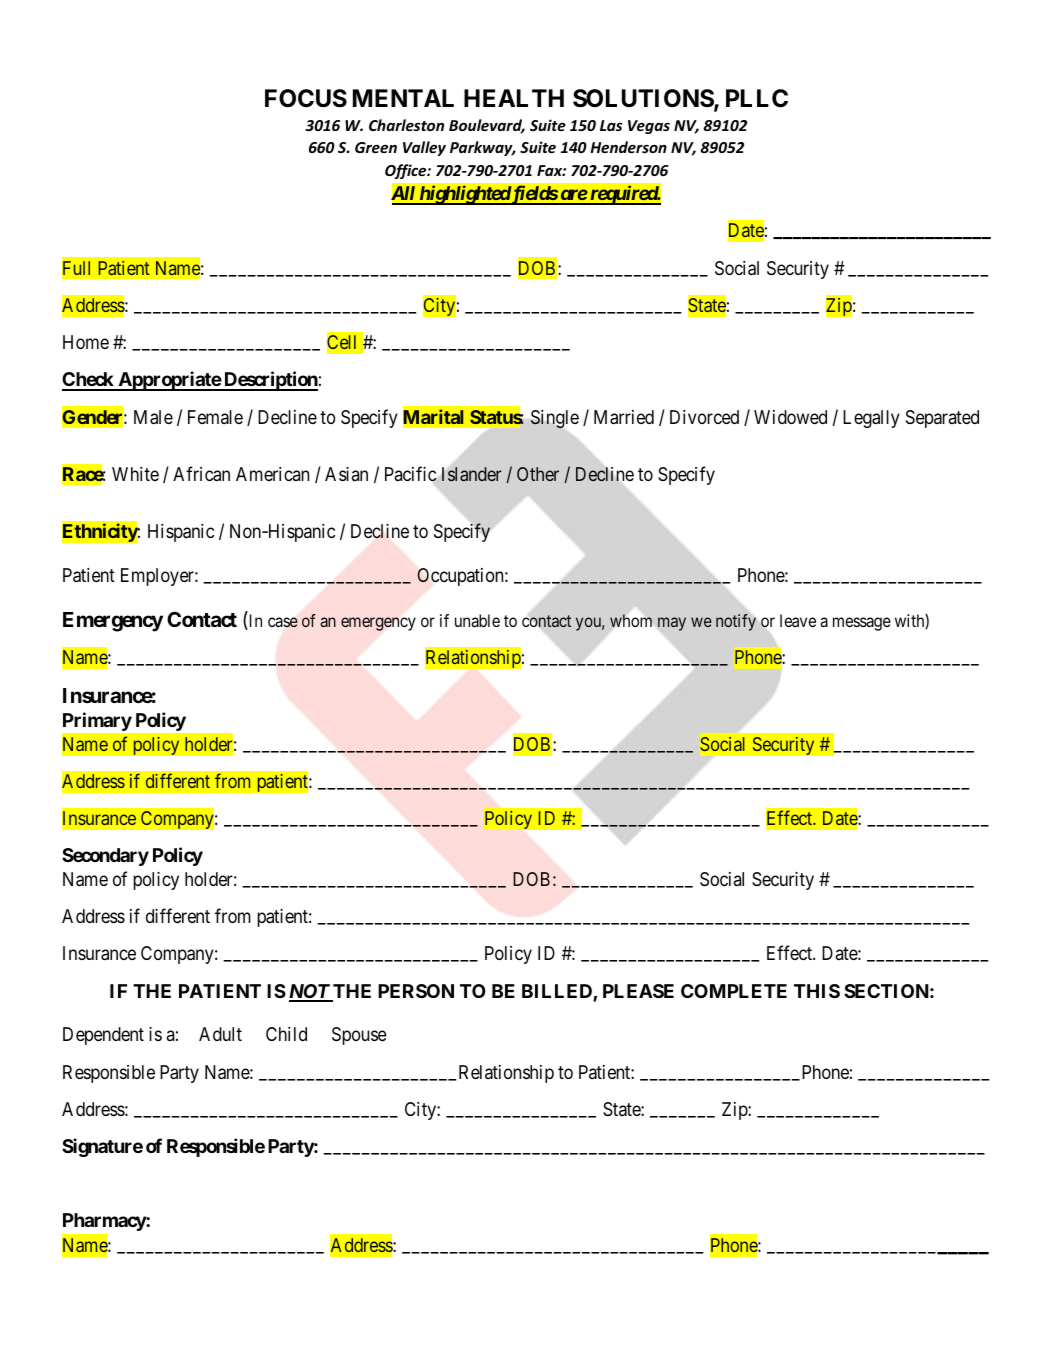 This page has width=1053, height=1362. I want to click on unable, so click(477, 620).
